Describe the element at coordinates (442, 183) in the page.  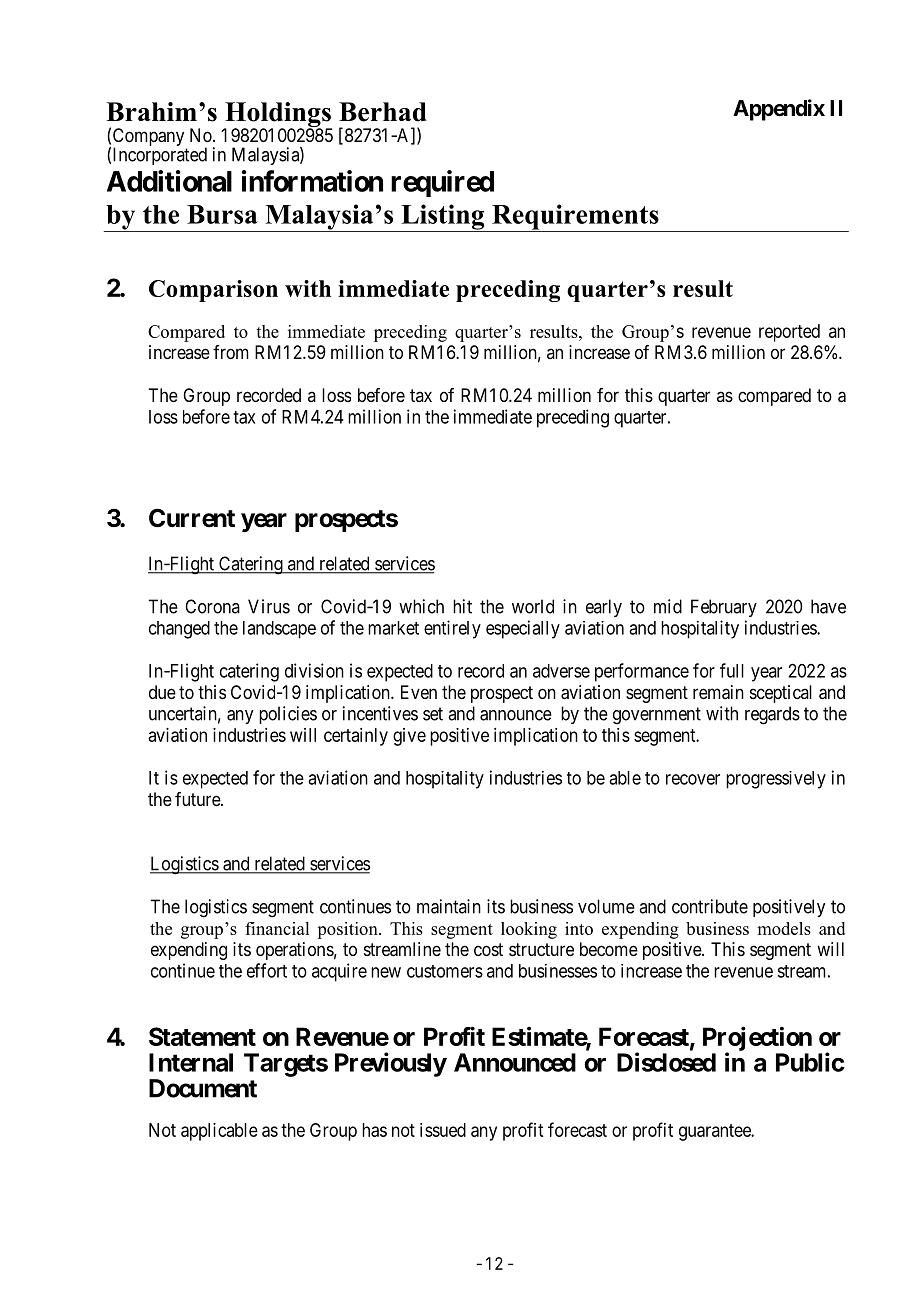
I see `required` at that location.
